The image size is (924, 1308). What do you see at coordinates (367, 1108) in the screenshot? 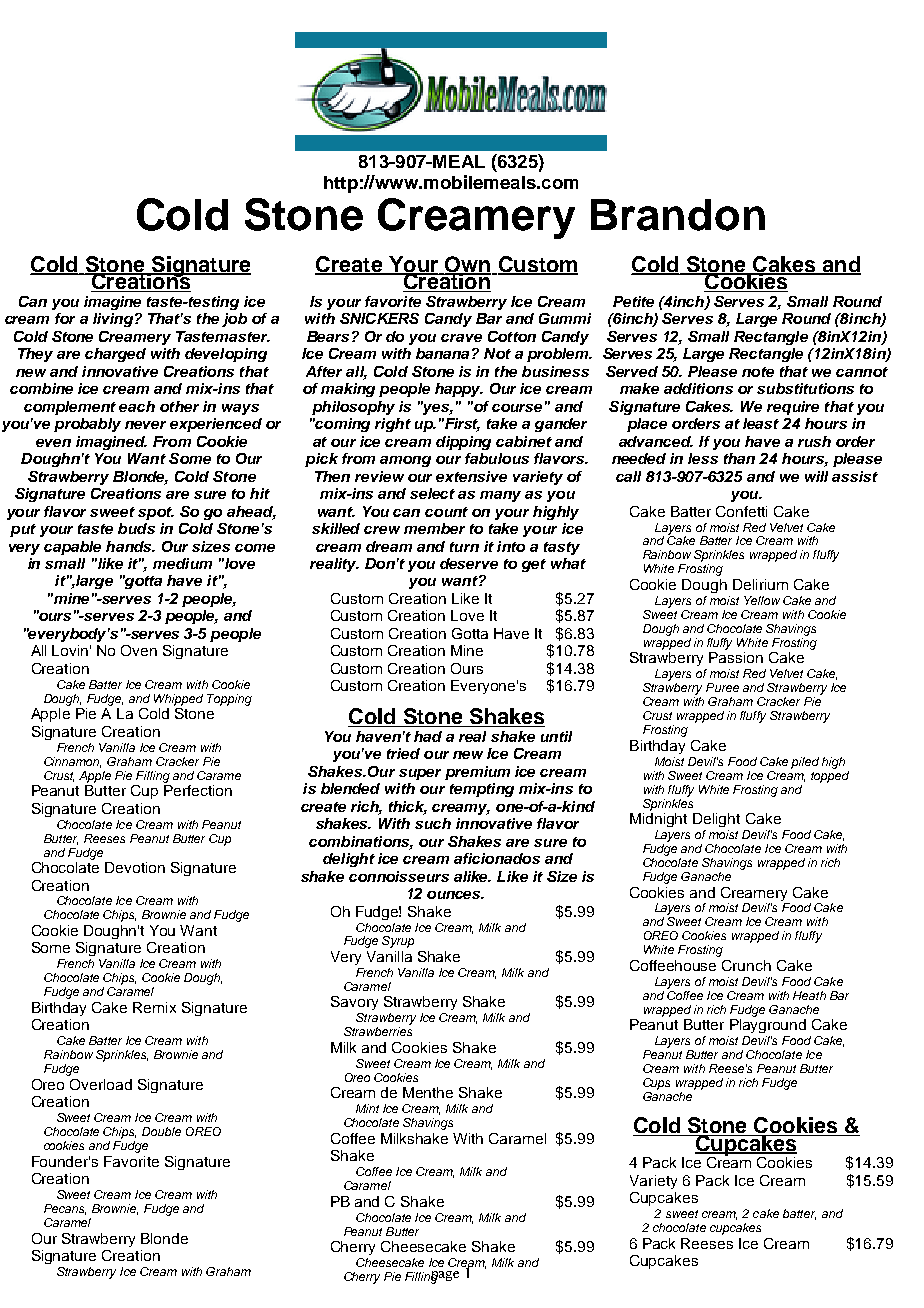
I see `Mint` at bounding box center [367, 1108].
